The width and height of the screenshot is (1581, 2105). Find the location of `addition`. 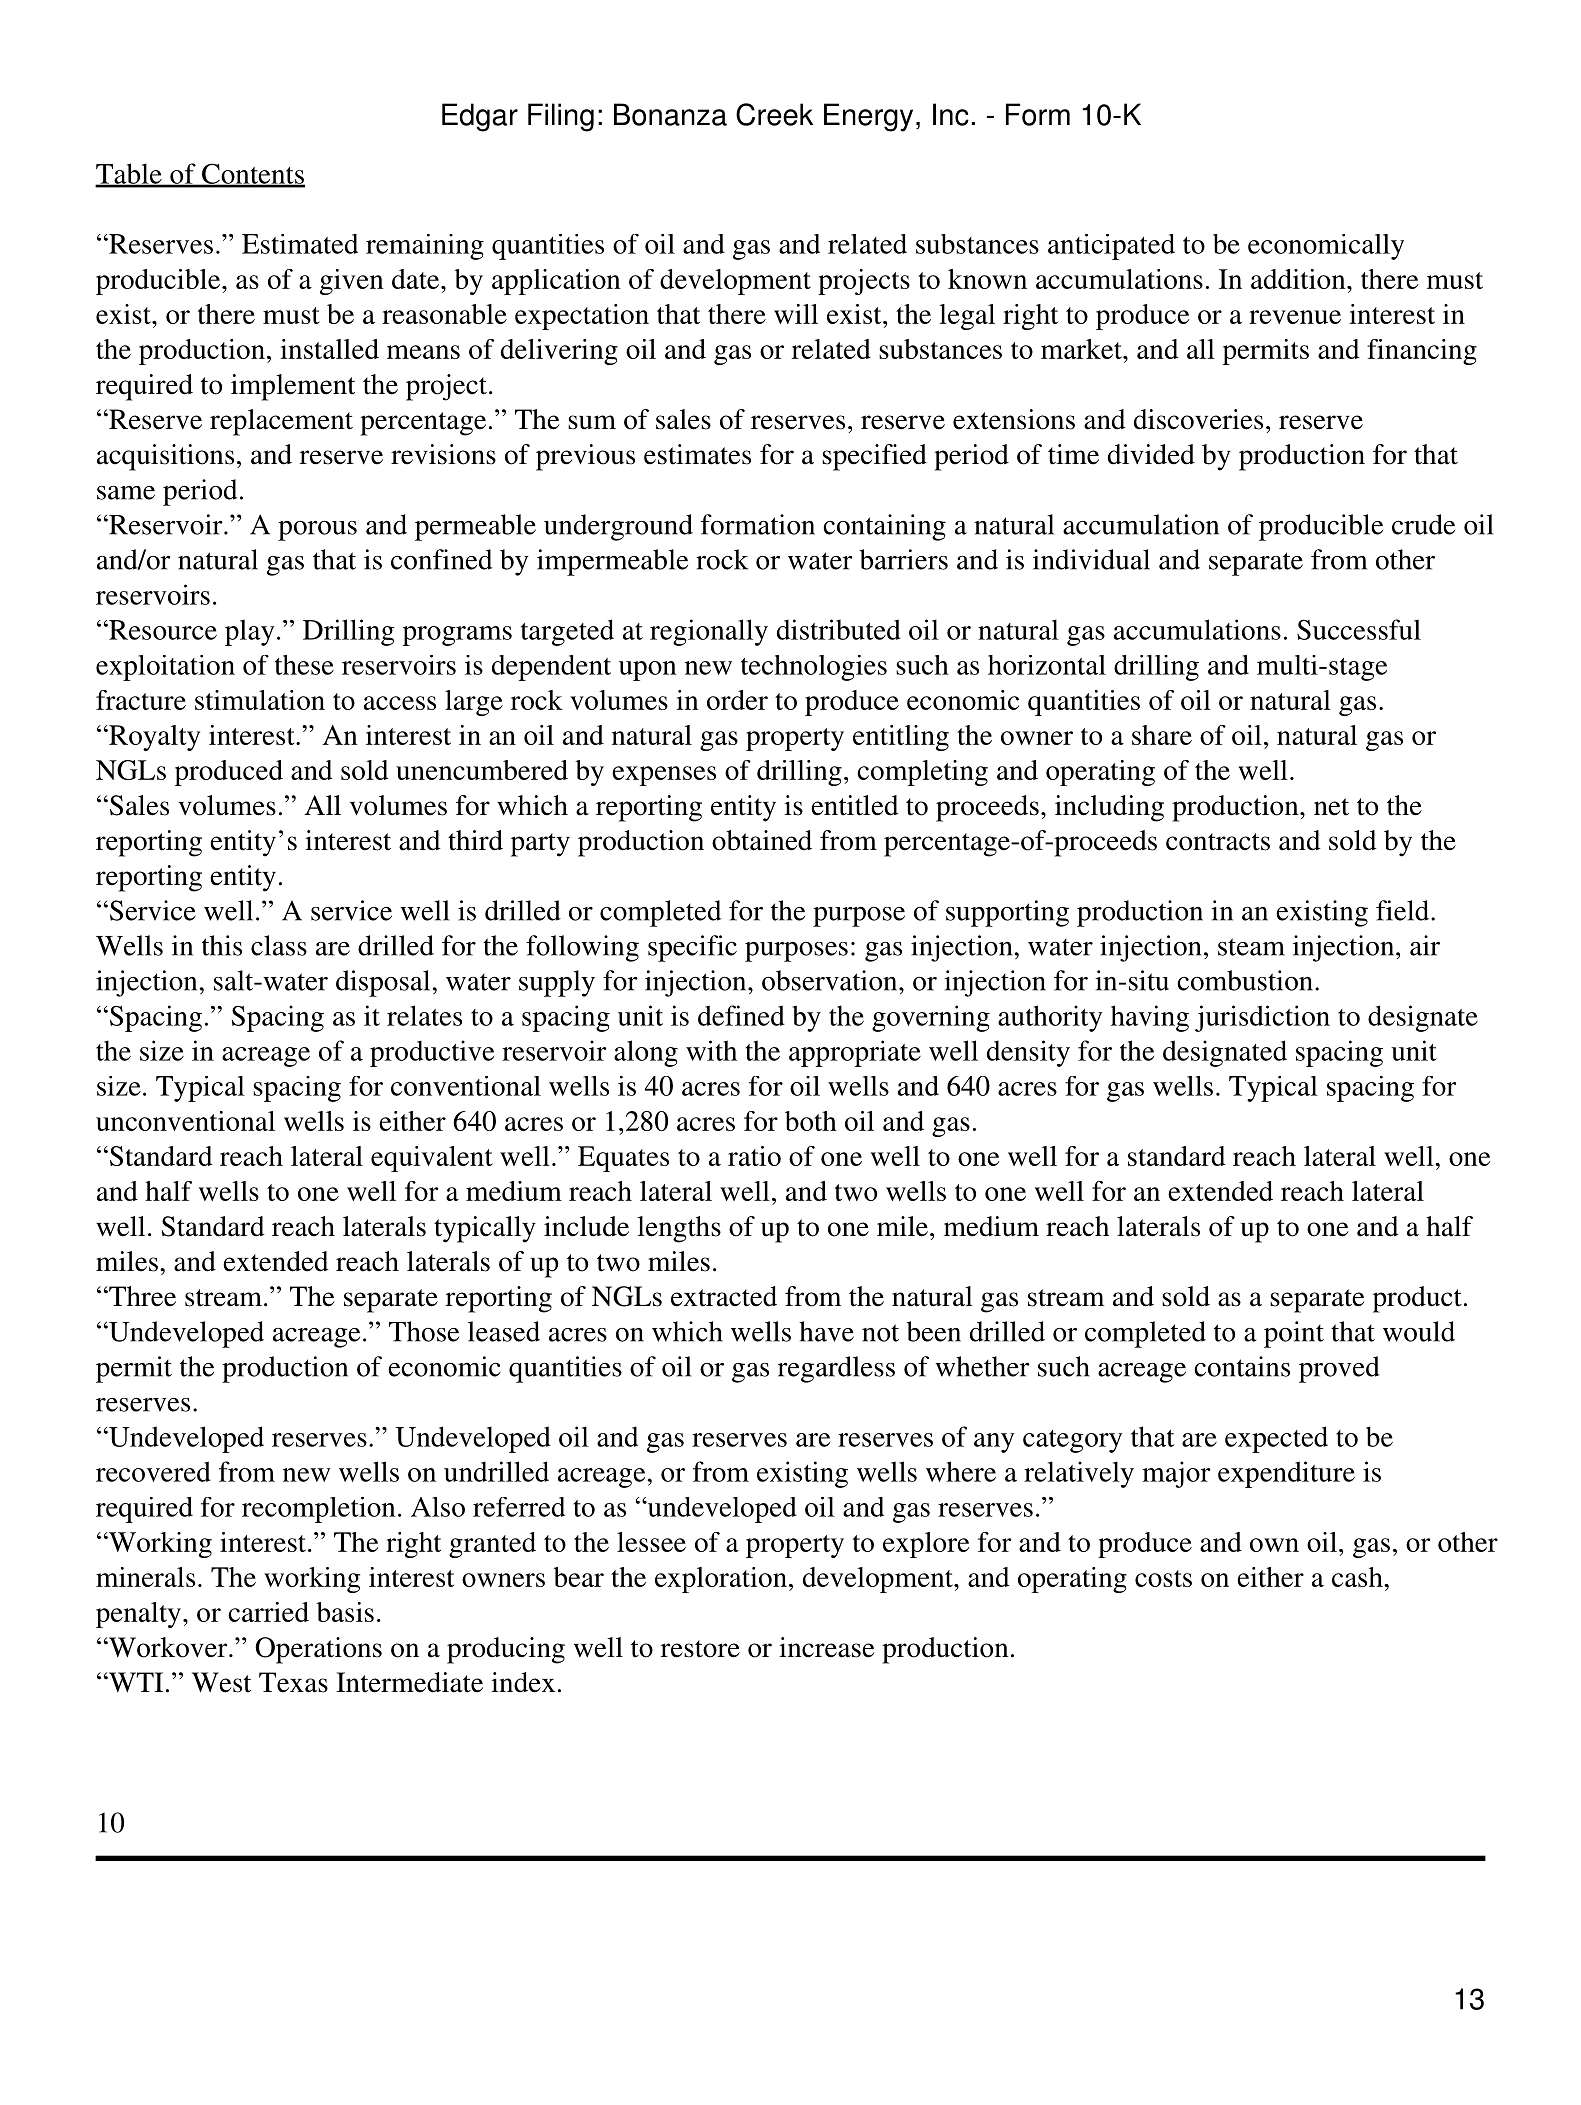

addition is located at coordinates (1299, 279).
